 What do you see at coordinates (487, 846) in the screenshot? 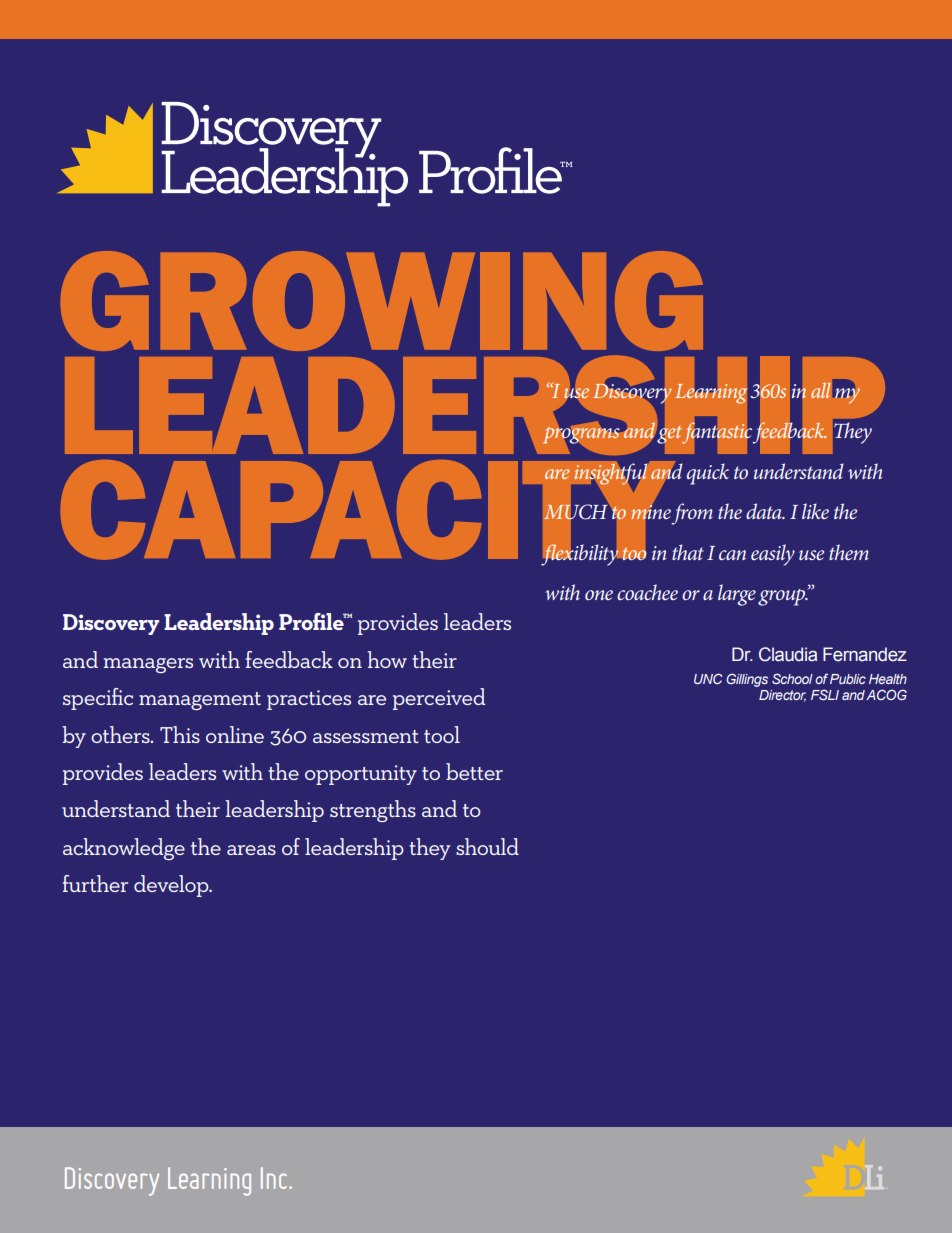
I see `should` at bounding box center [487, 846].
